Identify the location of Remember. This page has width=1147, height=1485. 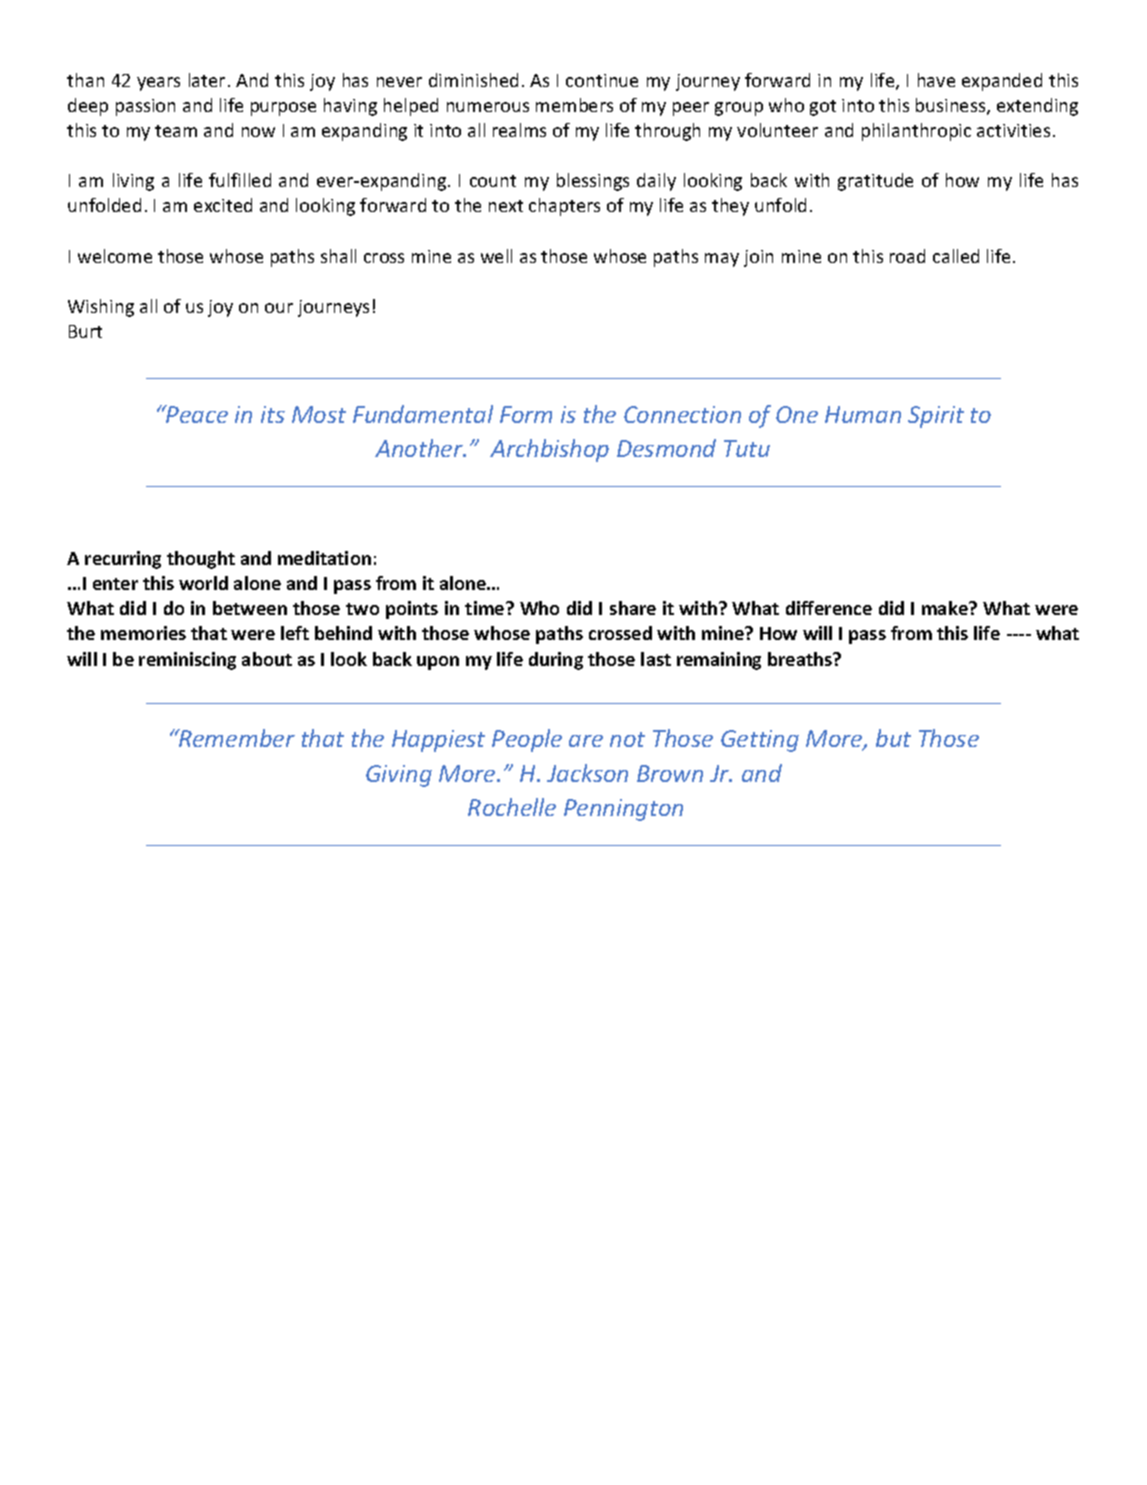
(236, 738).
